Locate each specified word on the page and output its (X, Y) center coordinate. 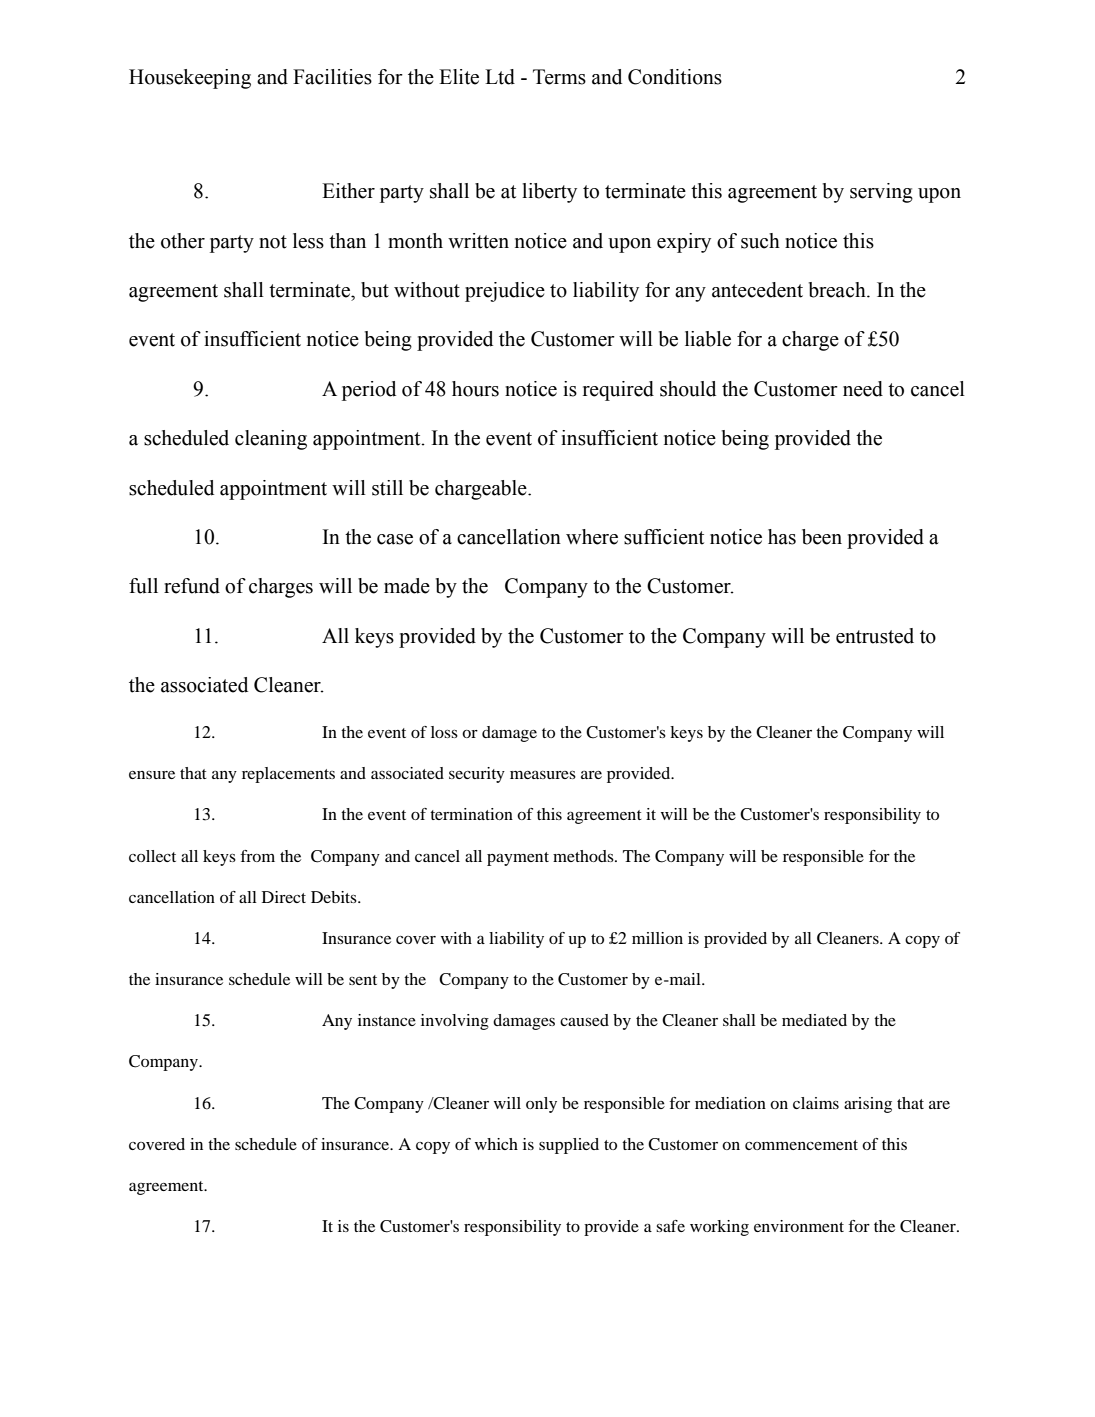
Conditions (675, 77)
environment (799, 1226)
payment (518, 859)
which (496, 1144)
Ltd (500, 77)
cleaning (271, 440)
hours (475, 389)
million (657, 938)
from (257, 856)
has (782, 537)
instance (387, 1020)
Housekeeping (190, 79)
